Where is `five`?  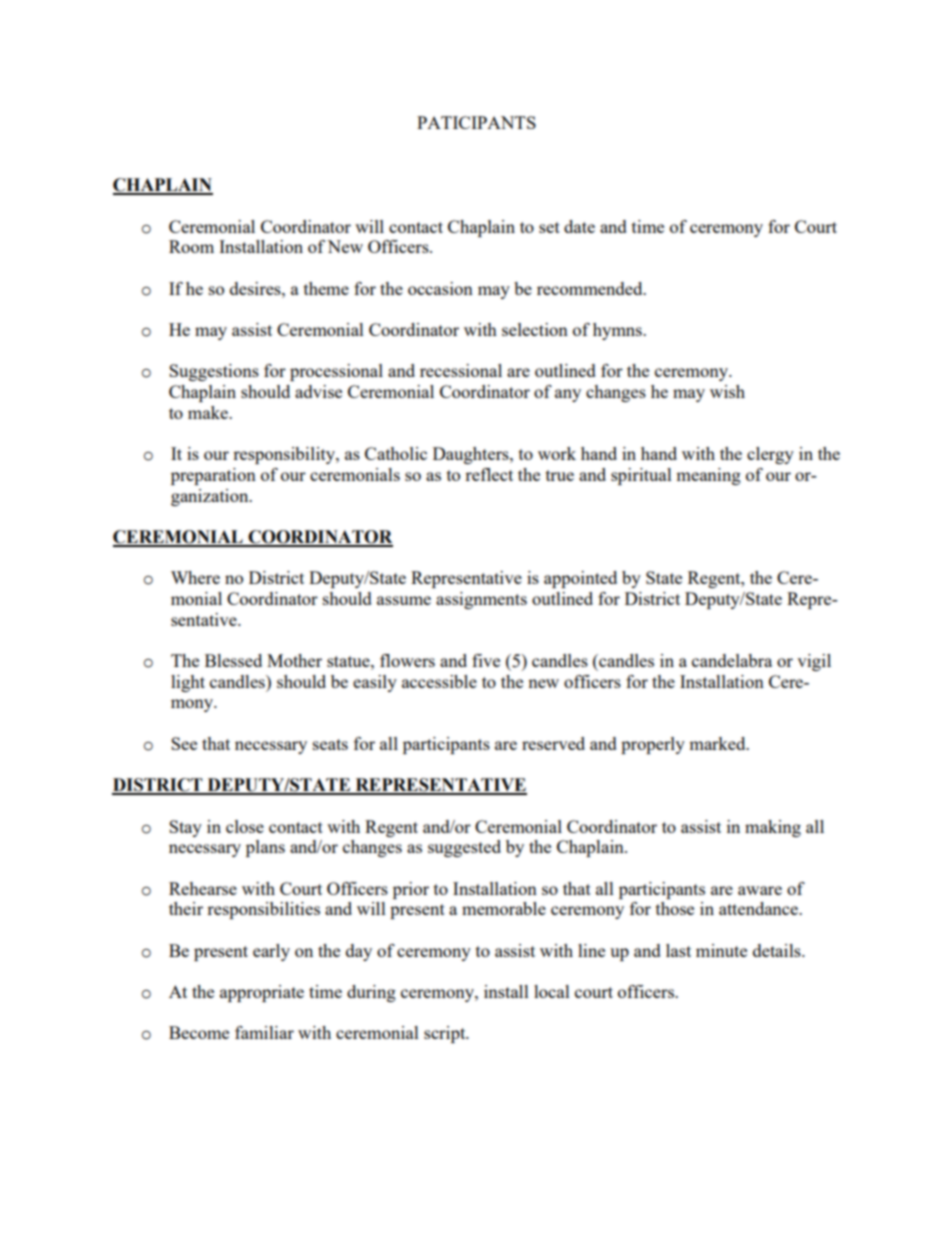 five is located at coordinates (486, 660).
